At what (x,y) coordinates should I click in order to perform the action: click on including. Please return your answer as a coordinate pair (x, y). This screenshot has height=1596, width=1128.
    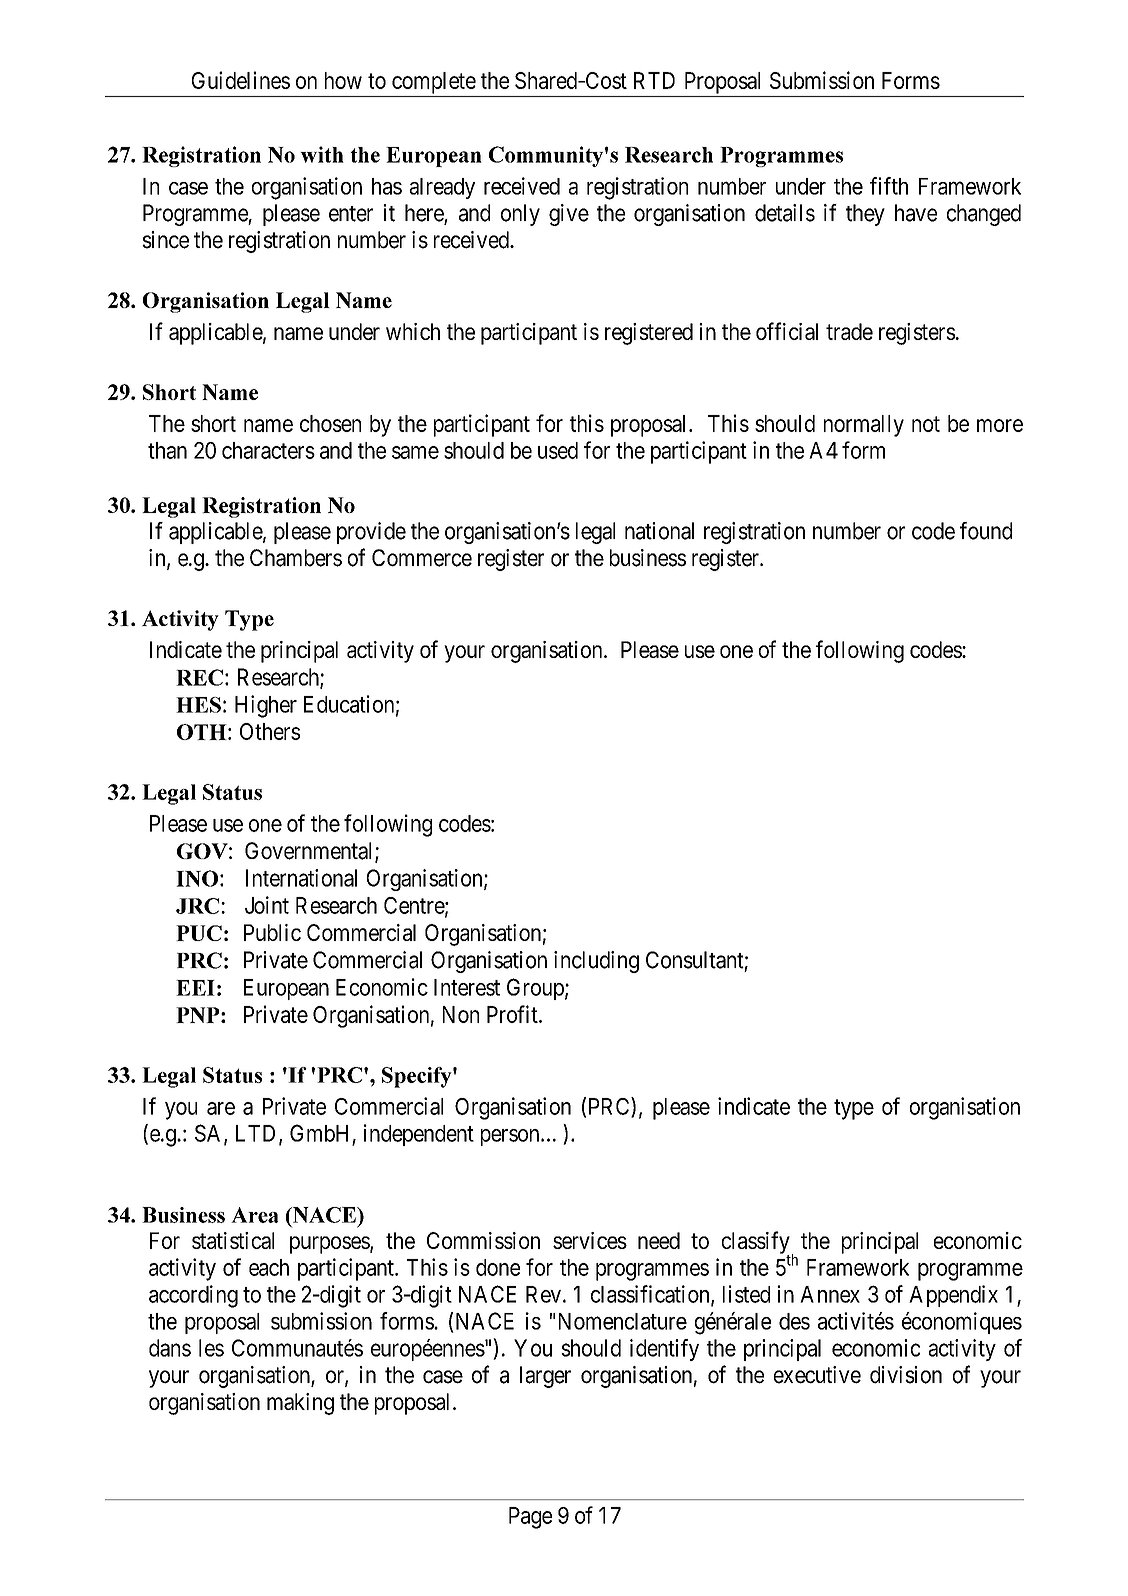
    Looking at the image, I should click on (596, 962).
